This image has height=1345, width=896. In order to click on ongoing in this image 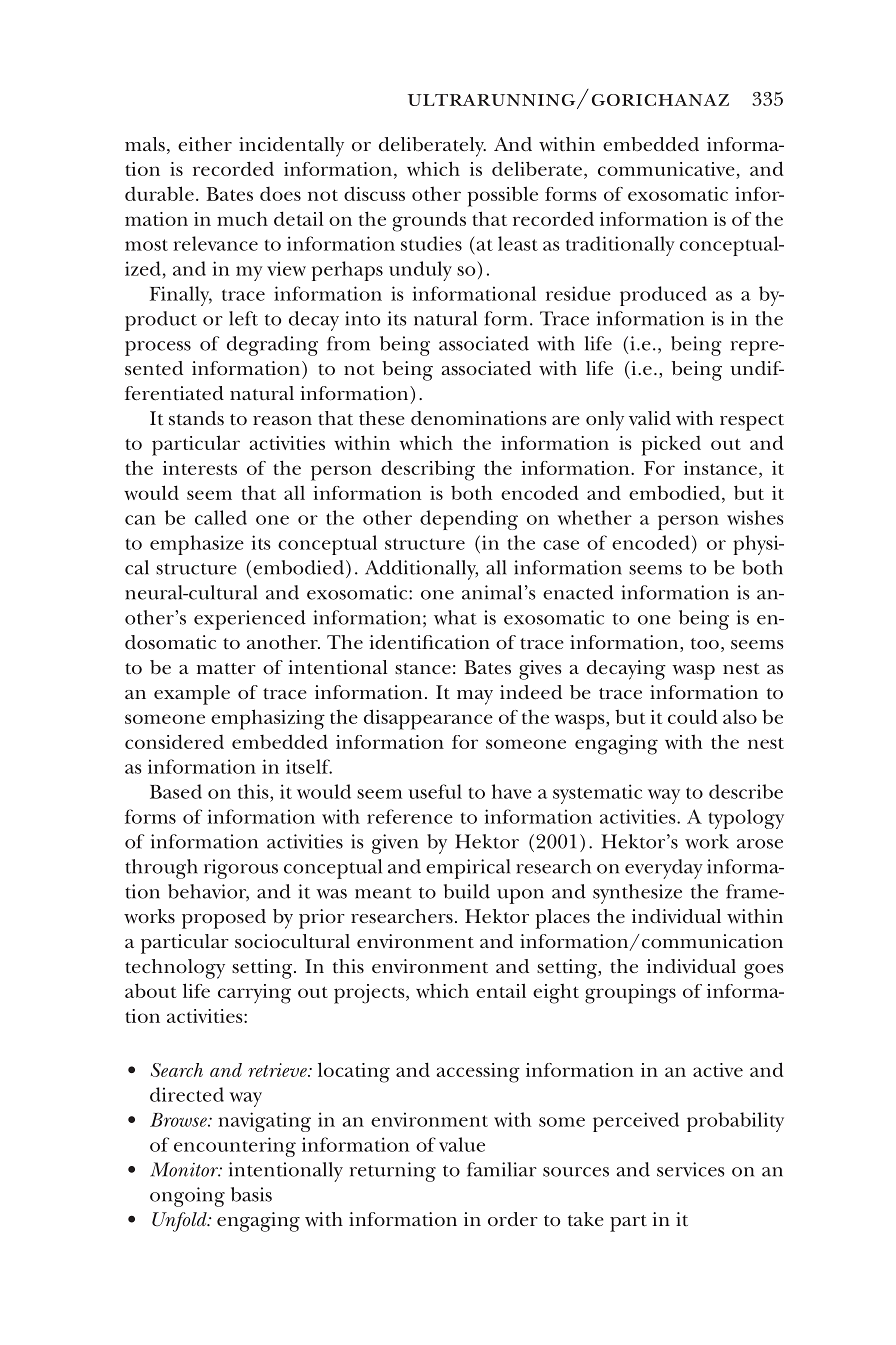, I will do `click(187, 1197)`.
